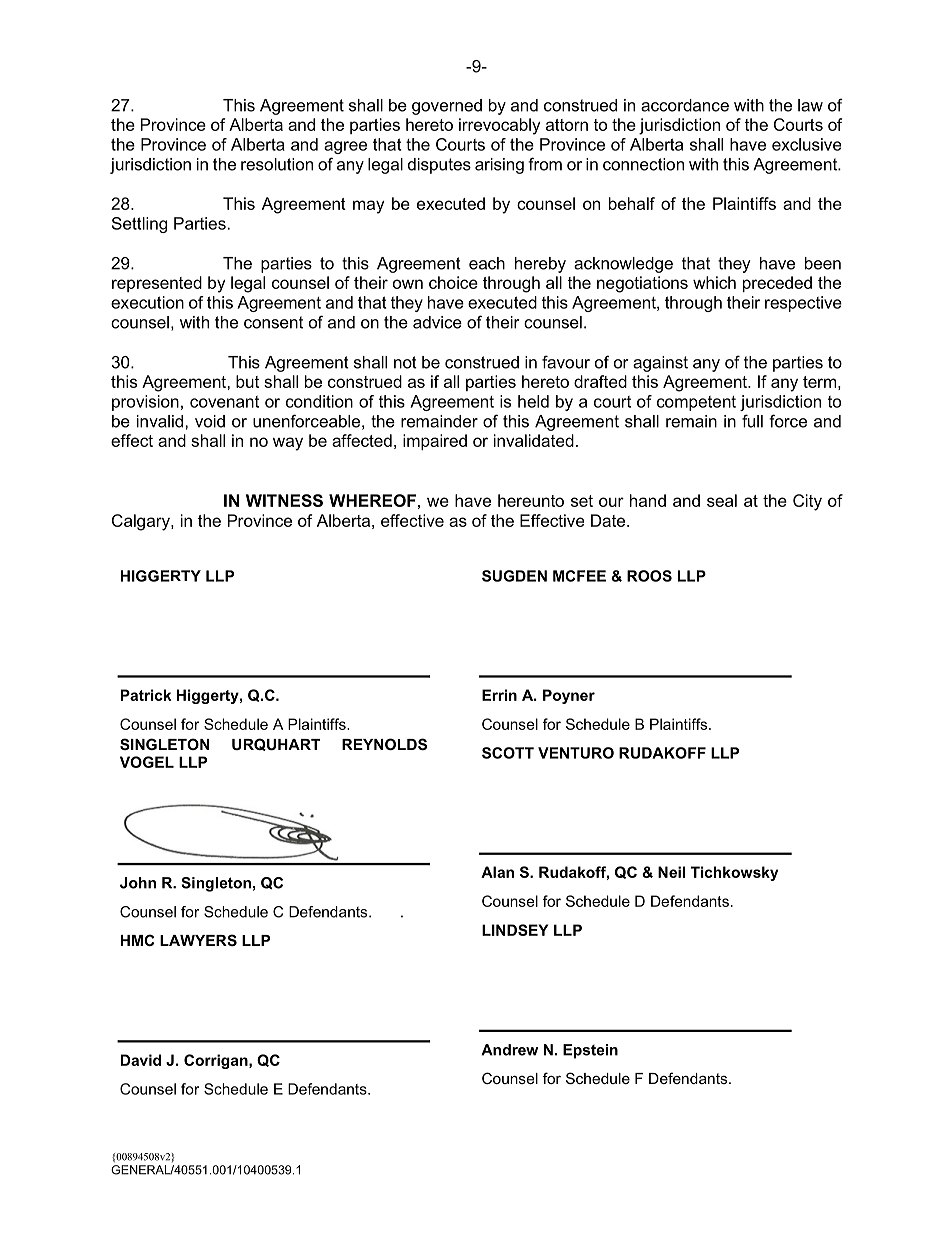  What do you see at coordinates (579, 576) in the document?
I see `MCFEE` at bounding box center [579, 576].
